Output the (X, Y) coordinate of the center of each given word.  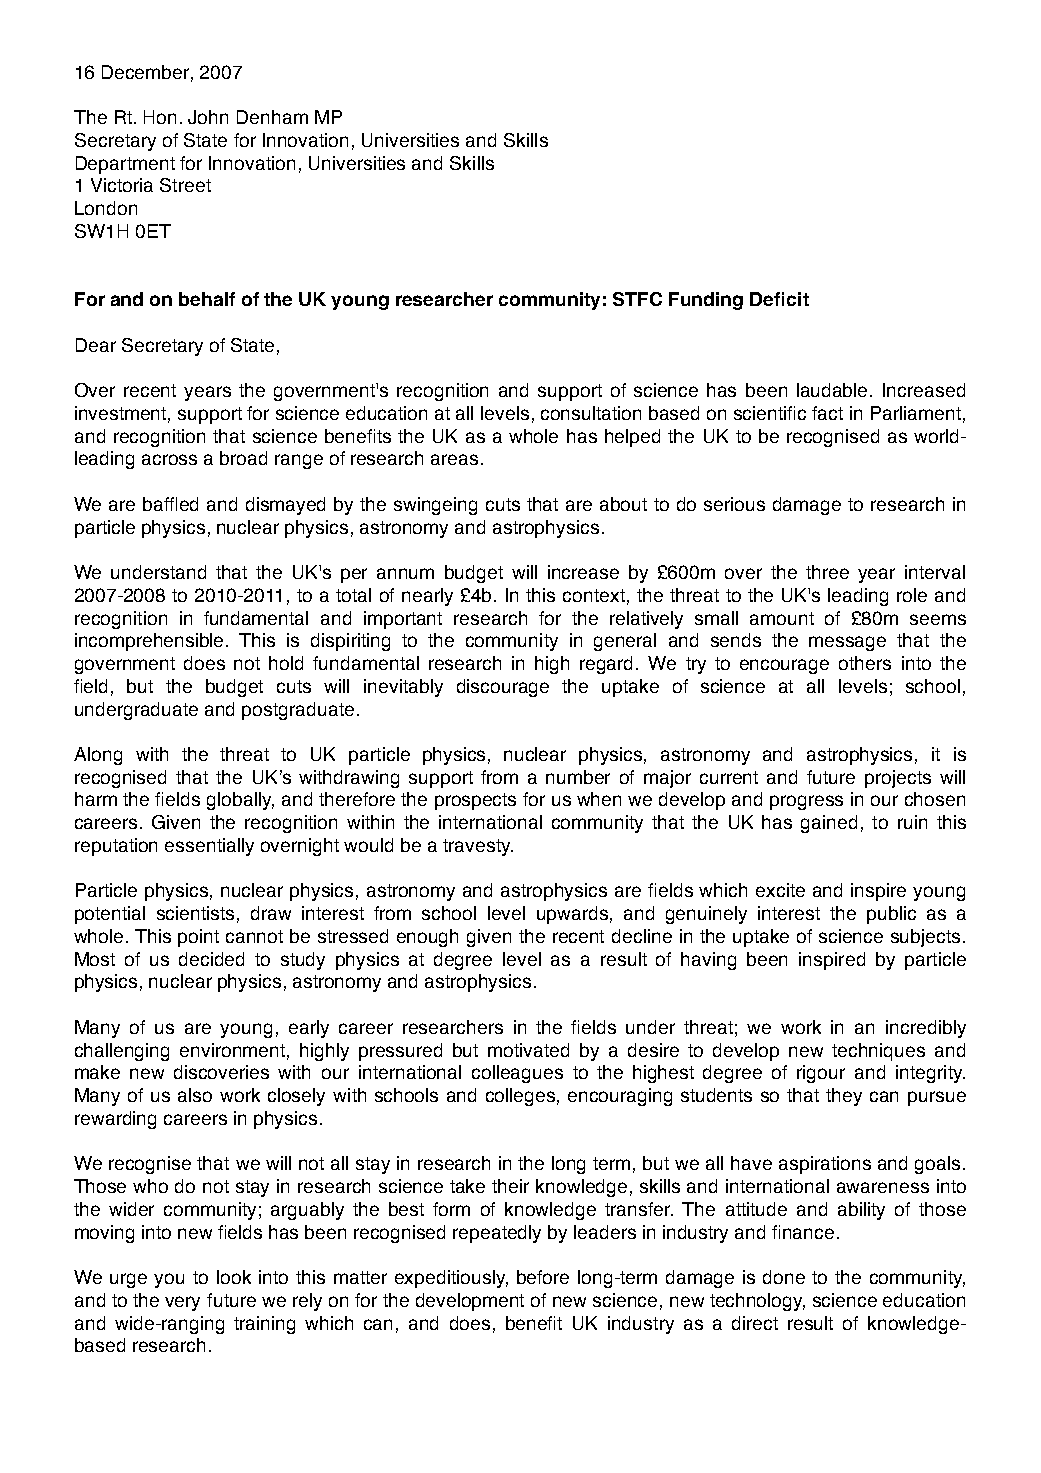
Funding (706, 301)
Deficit (779, 299)
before (543, 1277)
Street (185, 185)
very (182, 1303)
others (865, 663)
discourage (503, 688)
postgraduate (298, 711)
